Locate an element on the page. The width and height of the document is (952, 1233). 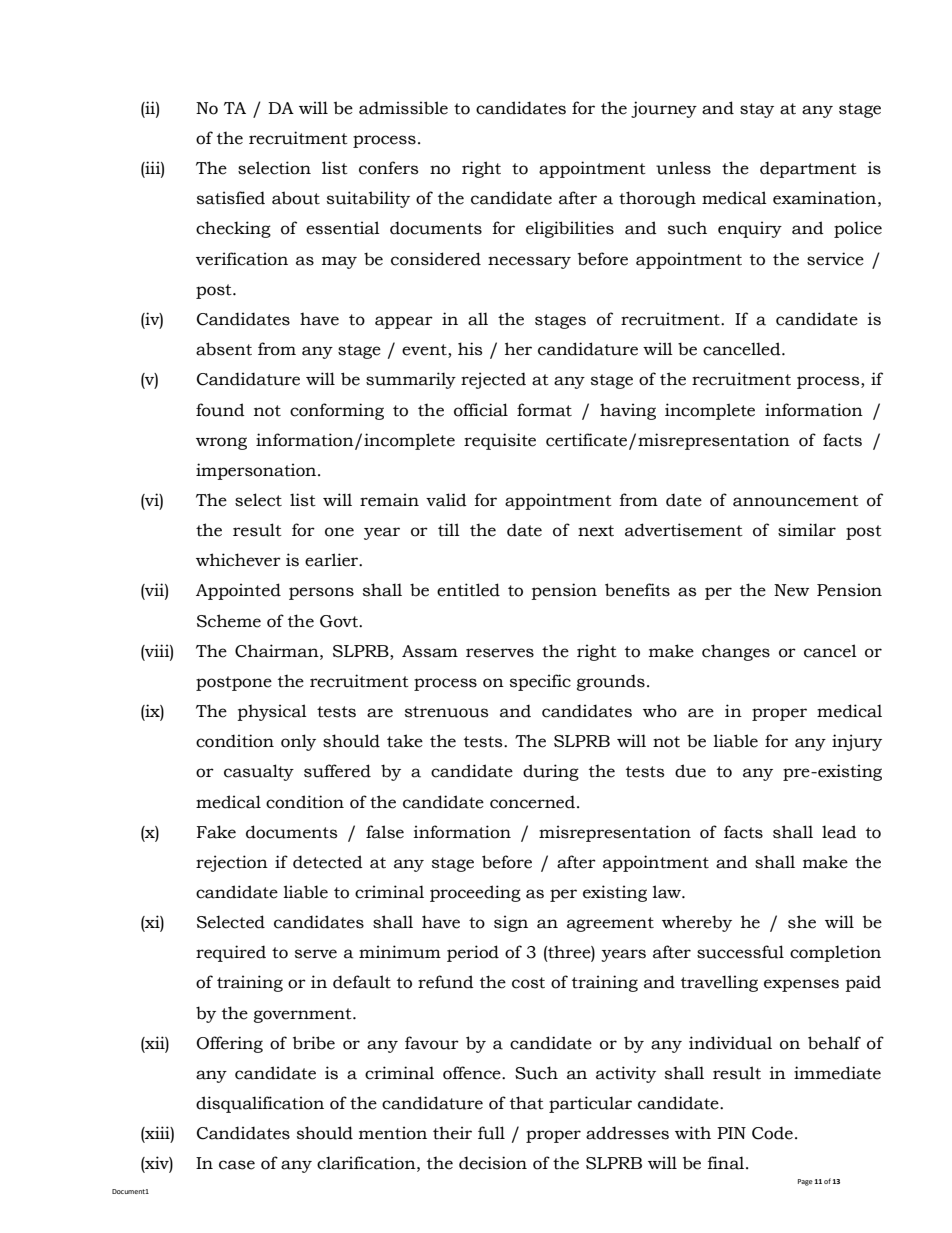
similar is located at coordinates (807, 530).
